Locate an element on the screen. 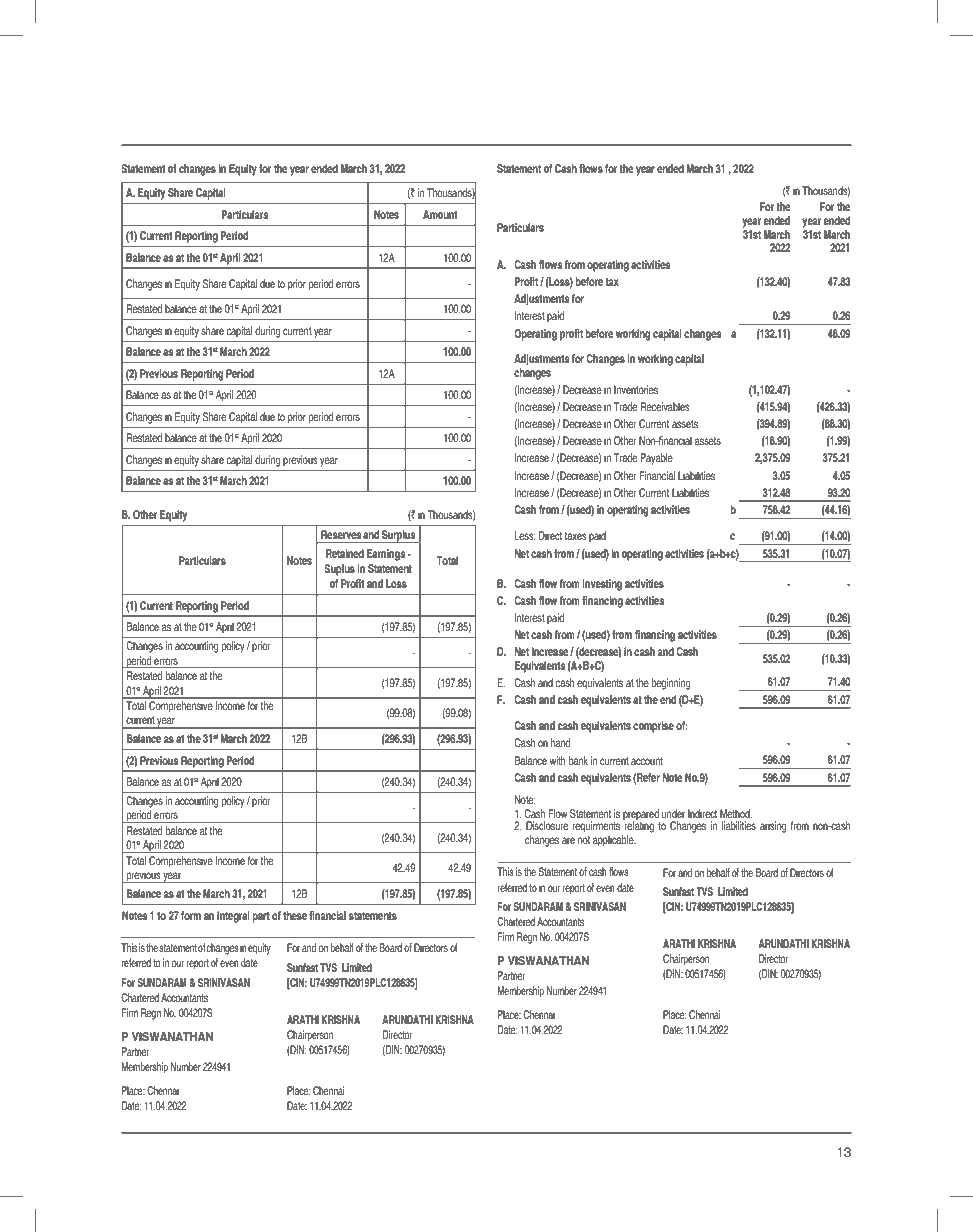  Surplus is located at coordinates (399, 536).
